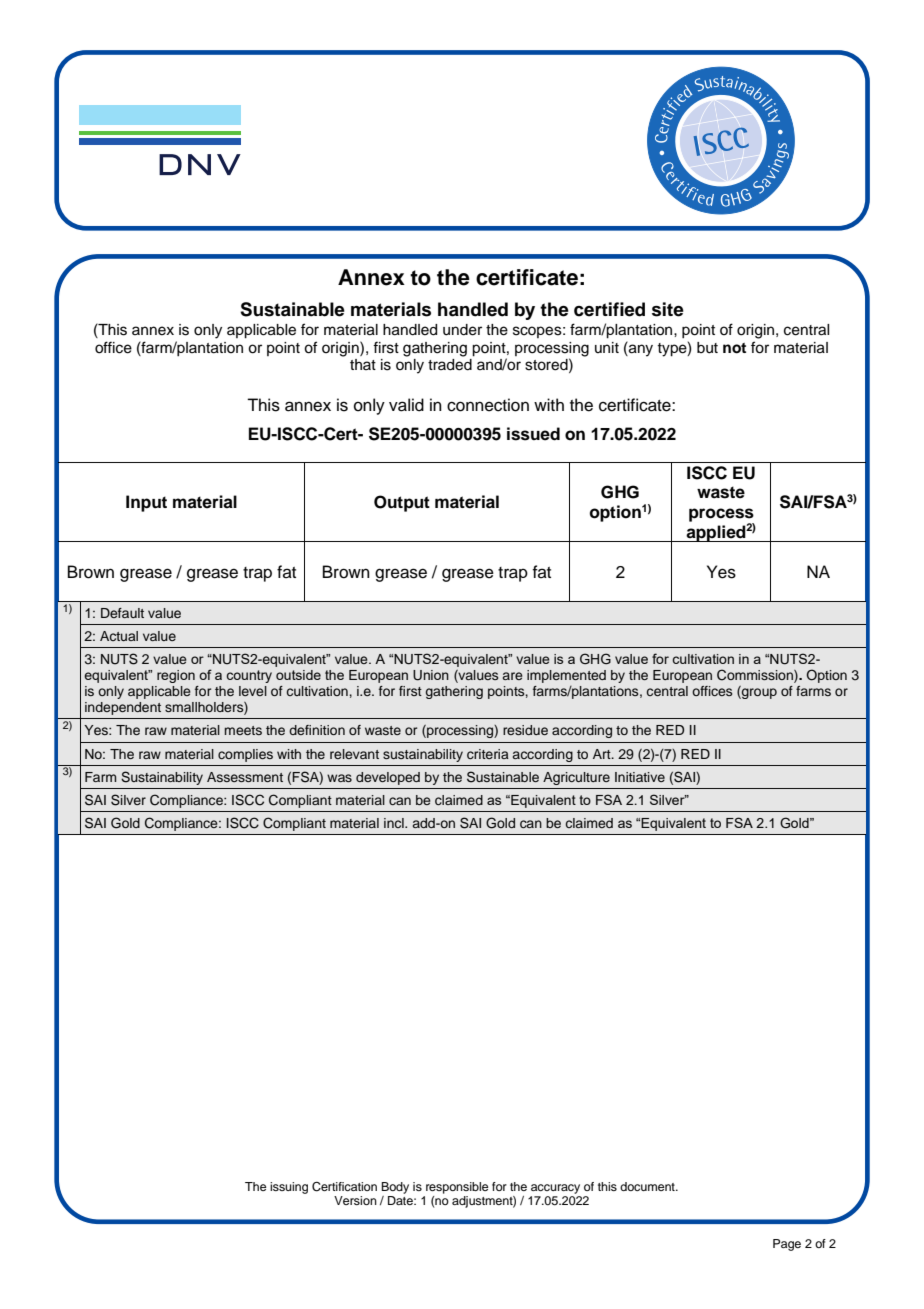  Describe the element at coordinates (457, 1188) in the screenshot. I see `responsible` at that location.
